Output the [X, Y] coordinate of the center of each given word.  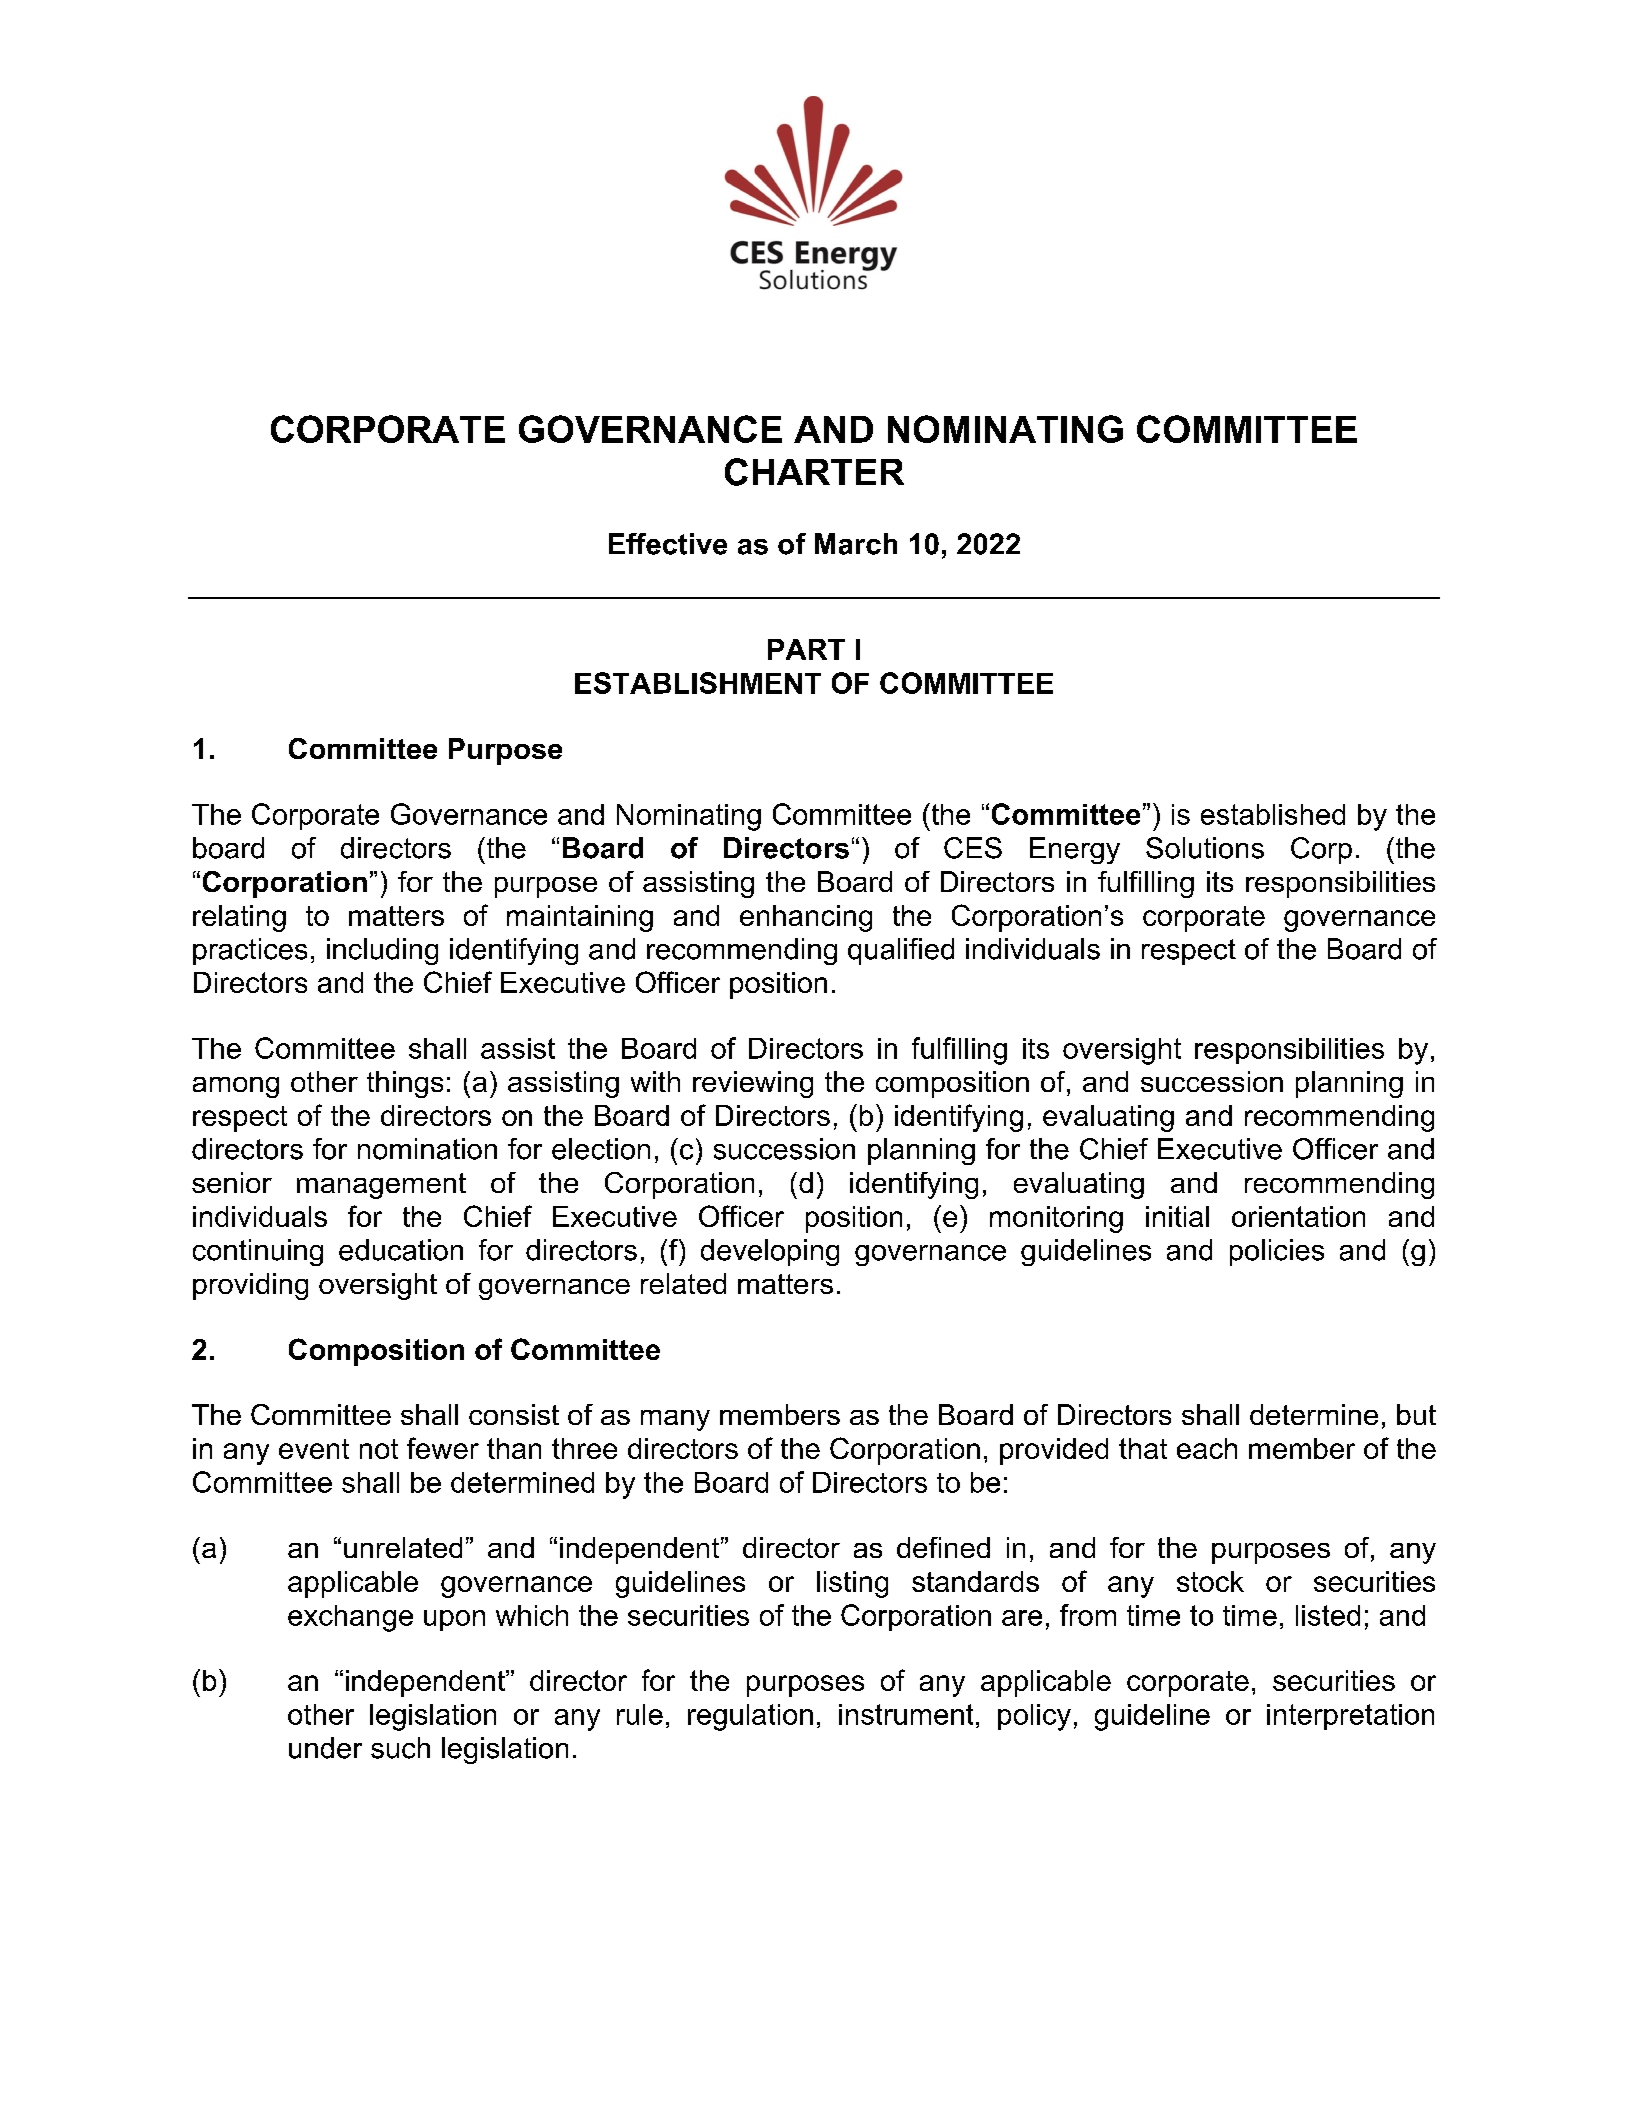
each [1207, 1448]
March [856, 544]
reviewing [753, 1084]
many [675, 1420]
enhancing [806, 918]
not [379, 1449]
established [1273, 814]
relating [239, 918]
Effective [668, 544]
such [400, 1748]
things [405, 1084]
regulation [750, 1717]
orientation [1298, 1216]
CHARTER [814, 472]
